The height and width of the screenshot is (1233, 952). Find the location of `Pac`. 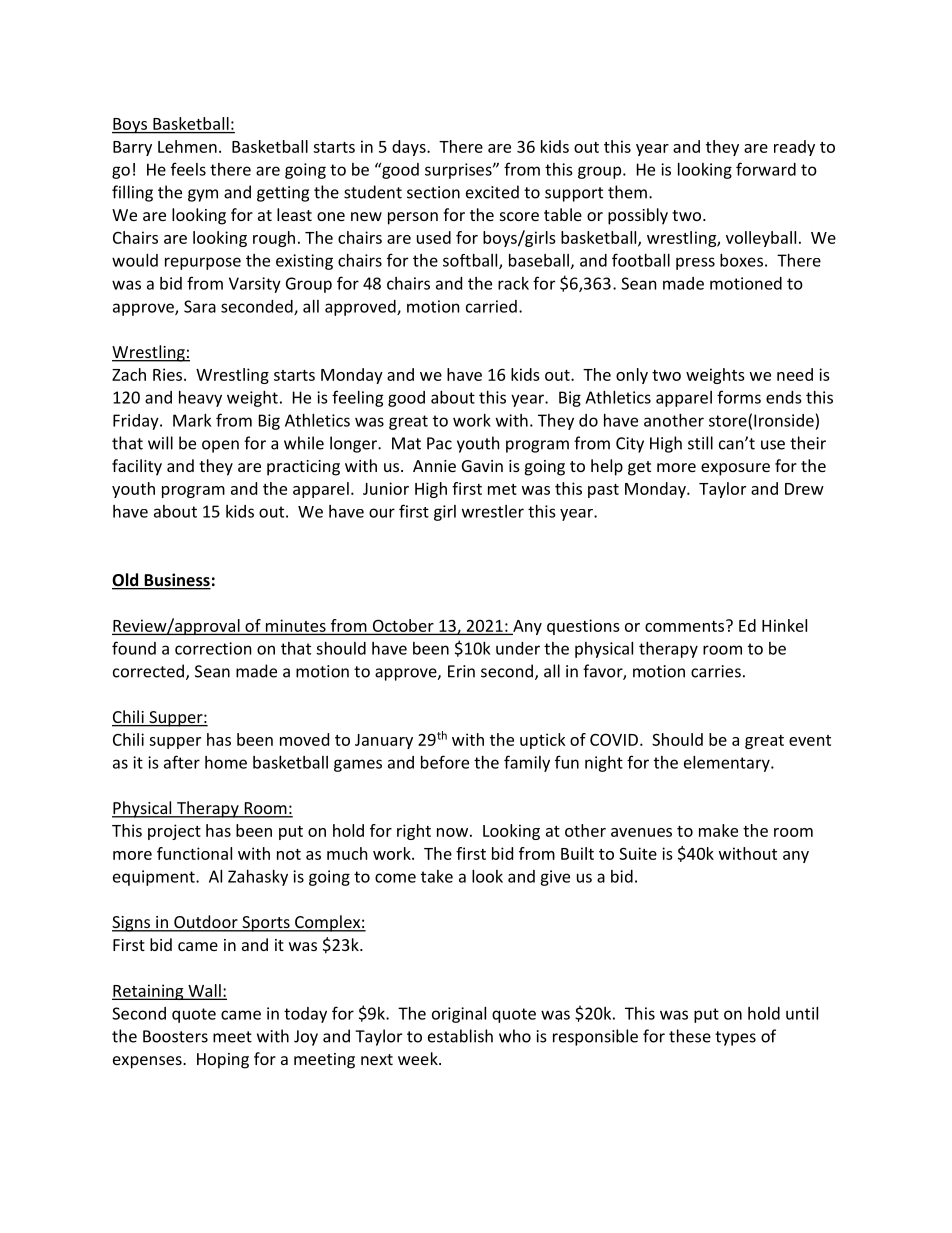

Pac is located at coordinates (439, 443).
